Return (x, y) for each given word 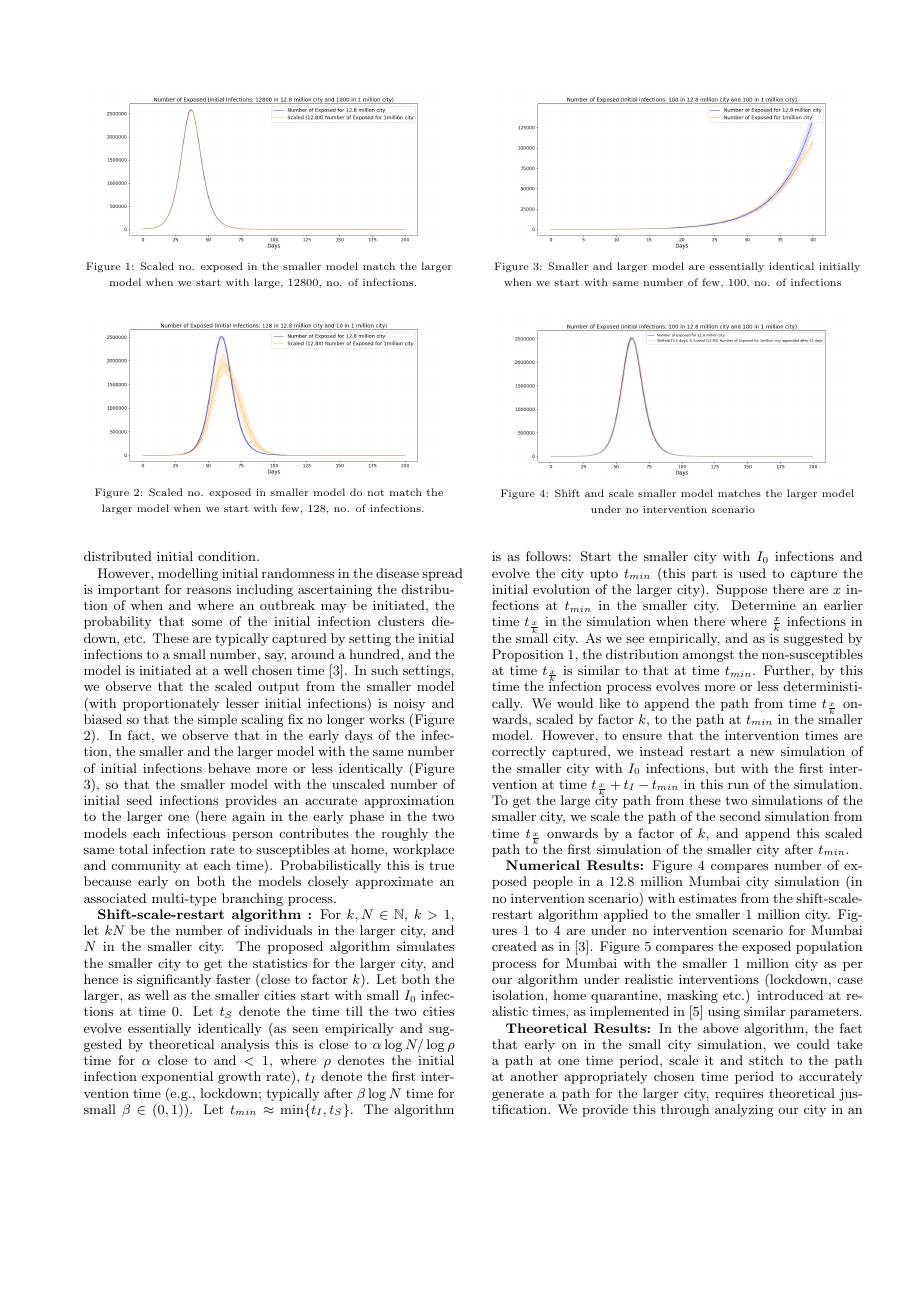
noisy (409, 704)
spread (442, 574)
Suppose (742, 590)
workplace (423, 850)
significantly (174, 980)
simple (217, 720)
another (534, 1076)
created (514, 946)
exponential (177, 1077)
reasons (209, 591)
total (133, 849)
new (762, 753)
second (740, 816)
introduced (790, 995)
